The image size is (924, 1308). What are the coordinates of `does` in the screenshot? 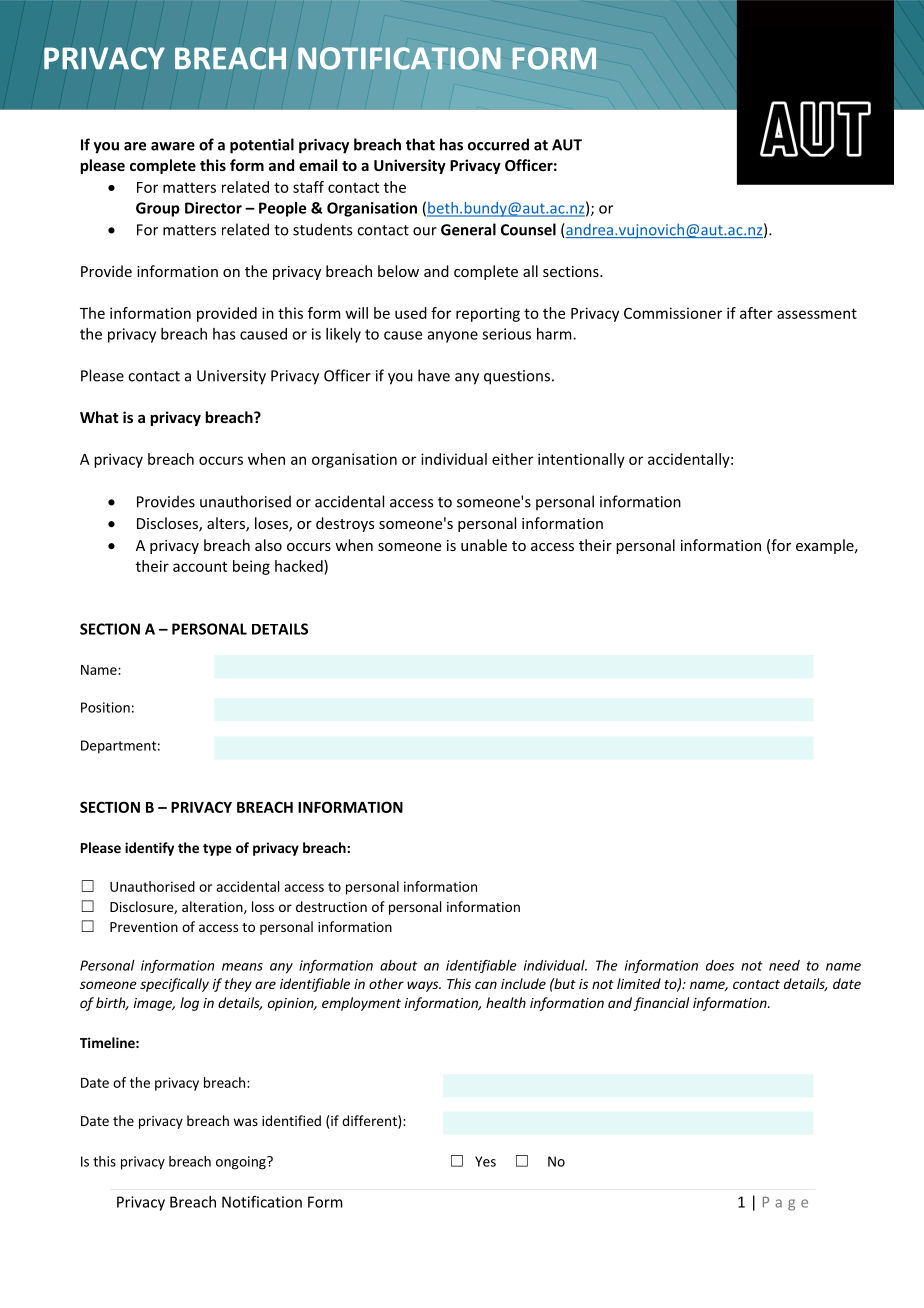 It's located at (720, 965).
